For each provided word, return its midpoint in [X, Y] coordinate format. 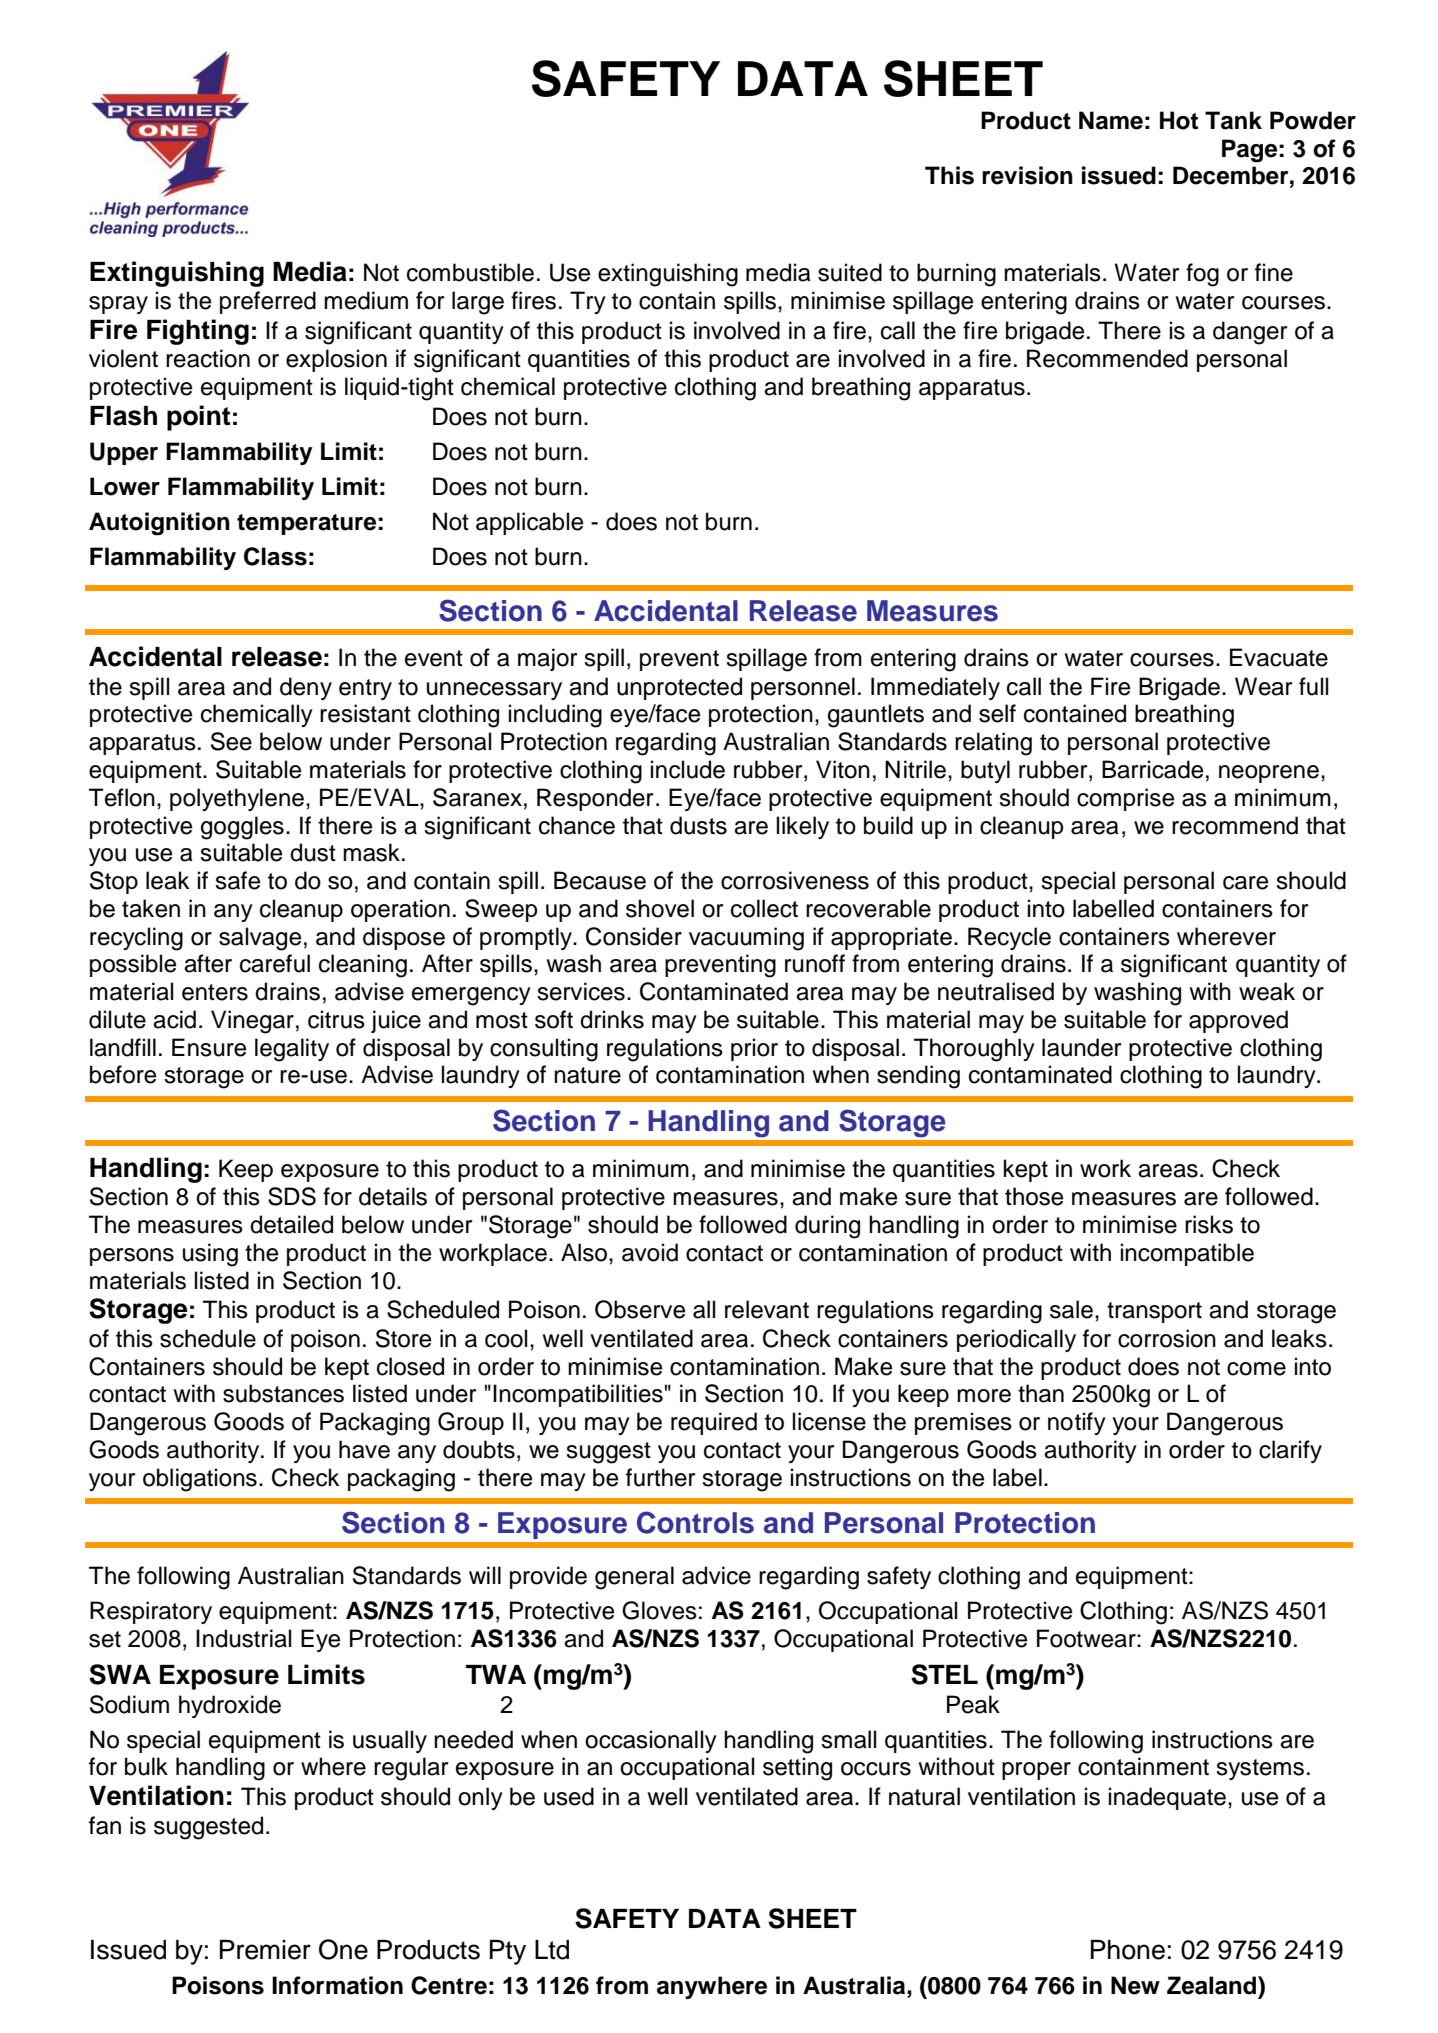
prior [754, 1049]
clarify [1290, 1451]
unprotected [679, 688]
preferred [268, 302]
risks [1209, 1224]
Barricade [1152, 769]
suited [850, 272]
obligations [200, 1480]
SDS [292, 1196]
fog [1202, 275]
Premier [265, 1950]
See [231, 741]
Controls [695, 1522]
